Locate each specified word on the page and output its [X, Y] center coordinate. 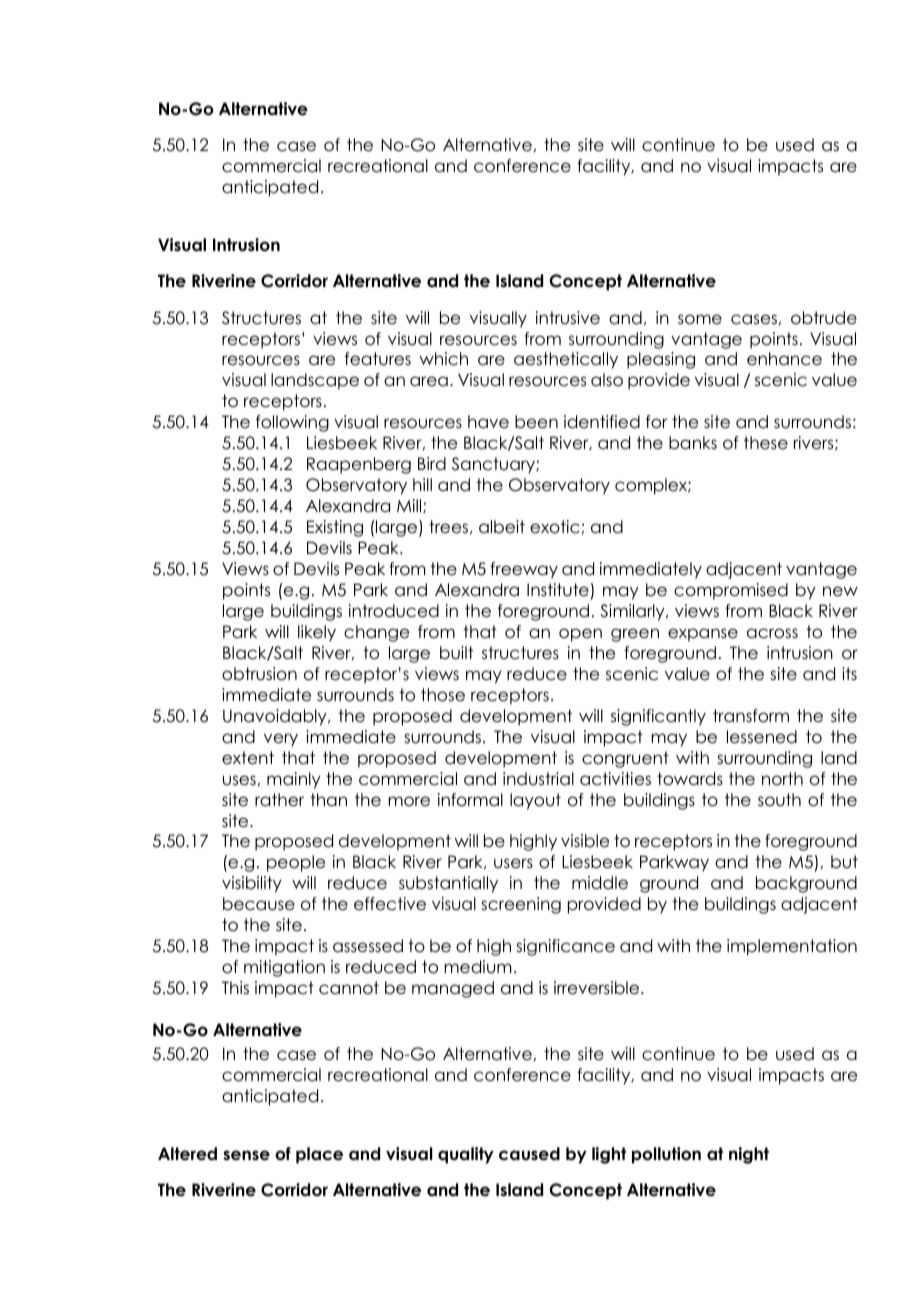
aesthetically [566, 360]
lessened [762, 737]
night [749, 1155]
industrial [538, 779]
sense [246, 1155]
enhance [784, 359]
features [378, 359]
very [281, 740]
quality [466, 1155]
